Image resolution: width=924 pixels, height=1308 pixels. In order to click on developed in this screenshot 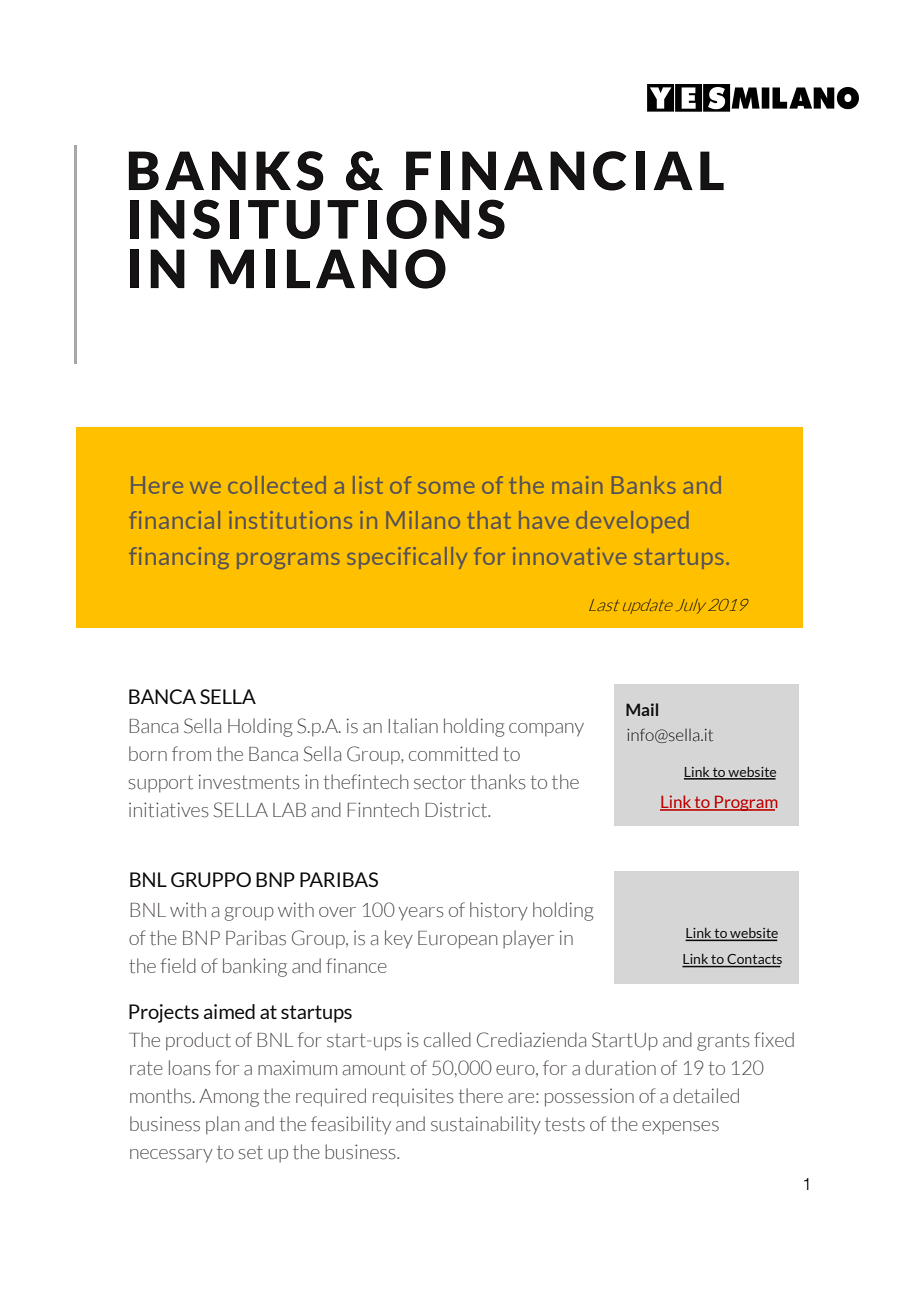, I will do `click(632, 522)`.
